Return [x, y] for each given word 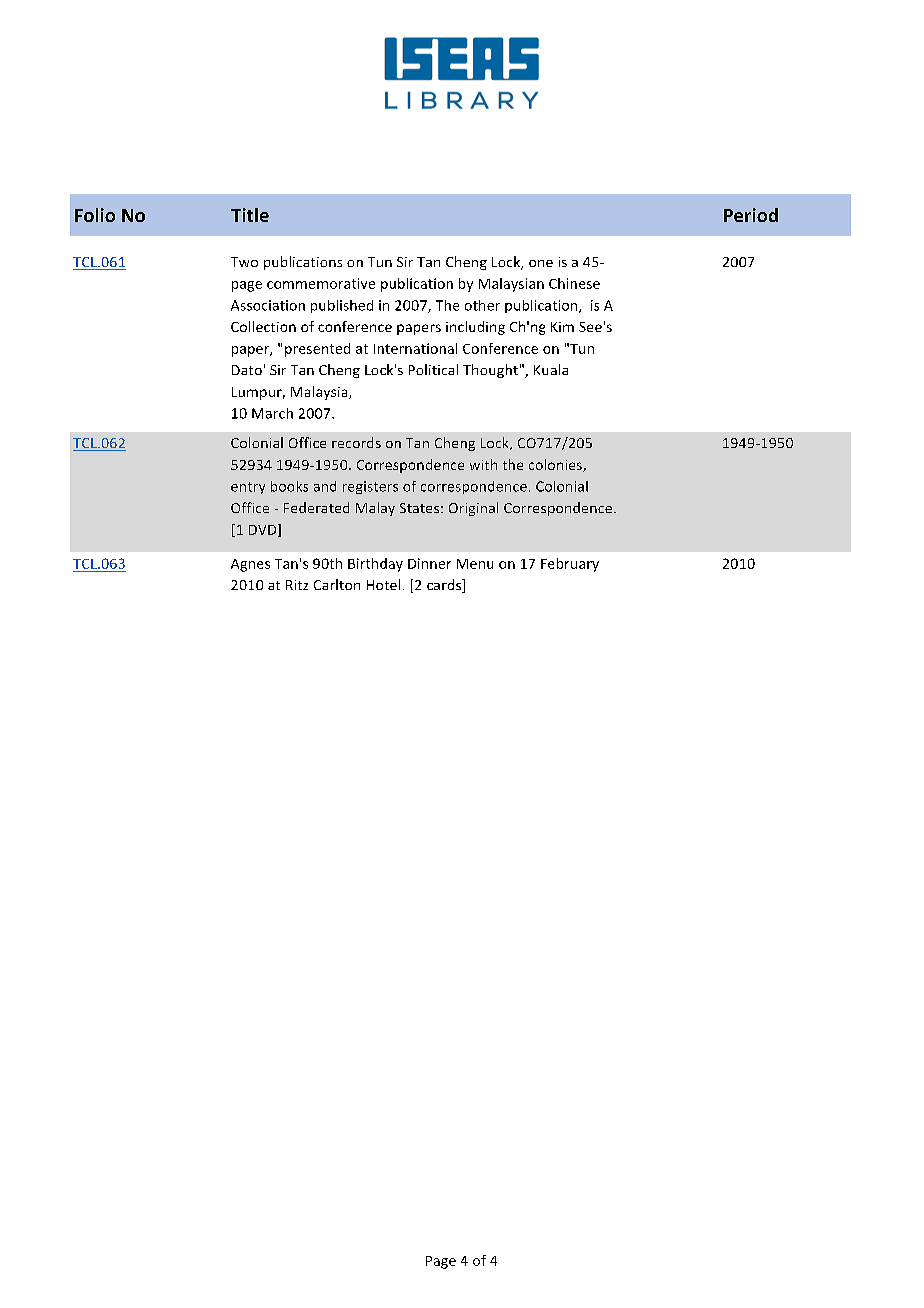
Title [250, 215]
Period [751, 215]
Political [433, 369]
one [541, 263]
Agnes [250, 565]
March [272, 413]
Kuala [551, 369]
